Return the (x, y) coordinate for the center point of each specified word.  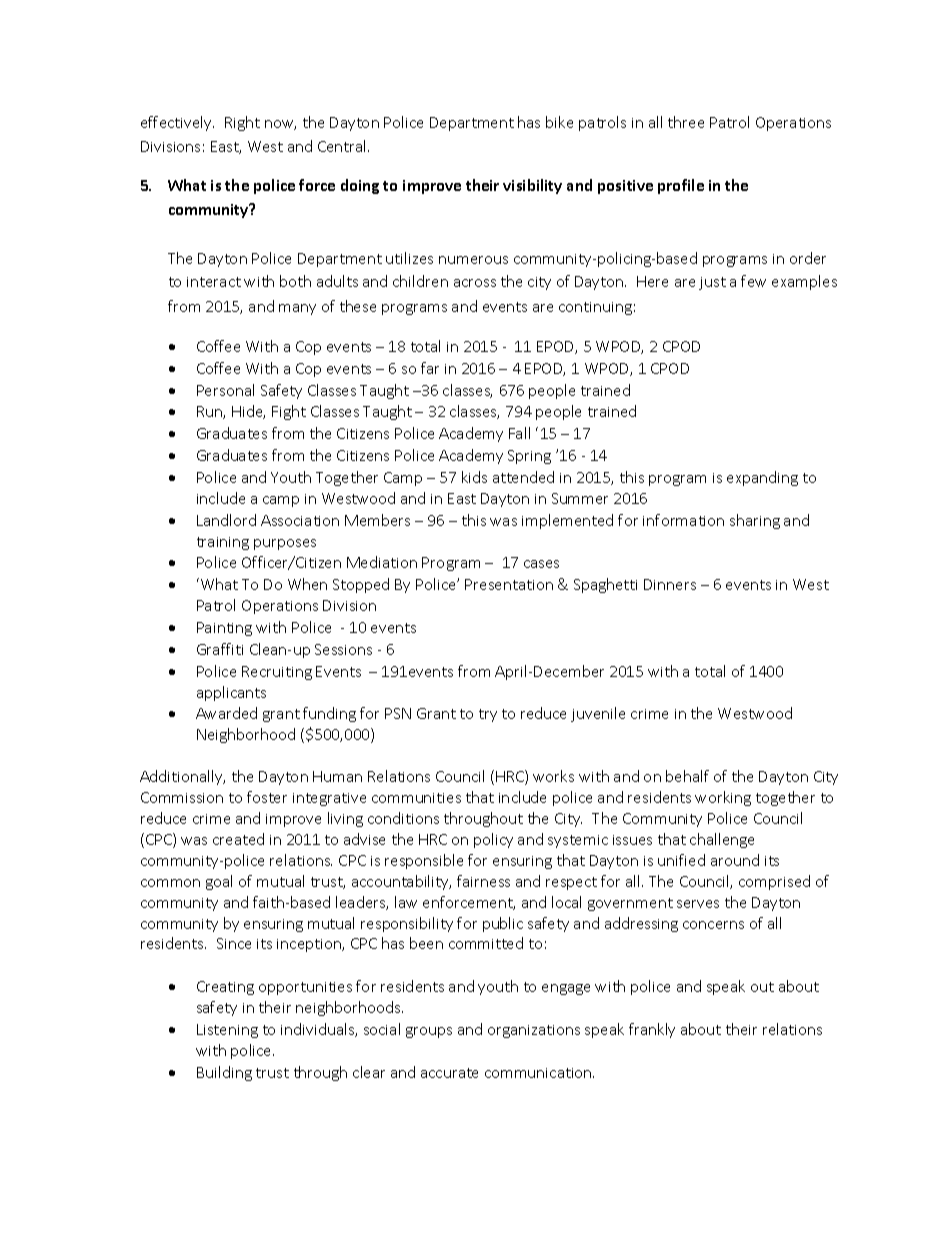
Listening (227, 1031)
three (686, 122)
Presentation (509, 584)
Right (242, 123)
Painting (224, 629)
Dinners (670, 584)
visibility (532, 186)
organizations (534, 1031)
